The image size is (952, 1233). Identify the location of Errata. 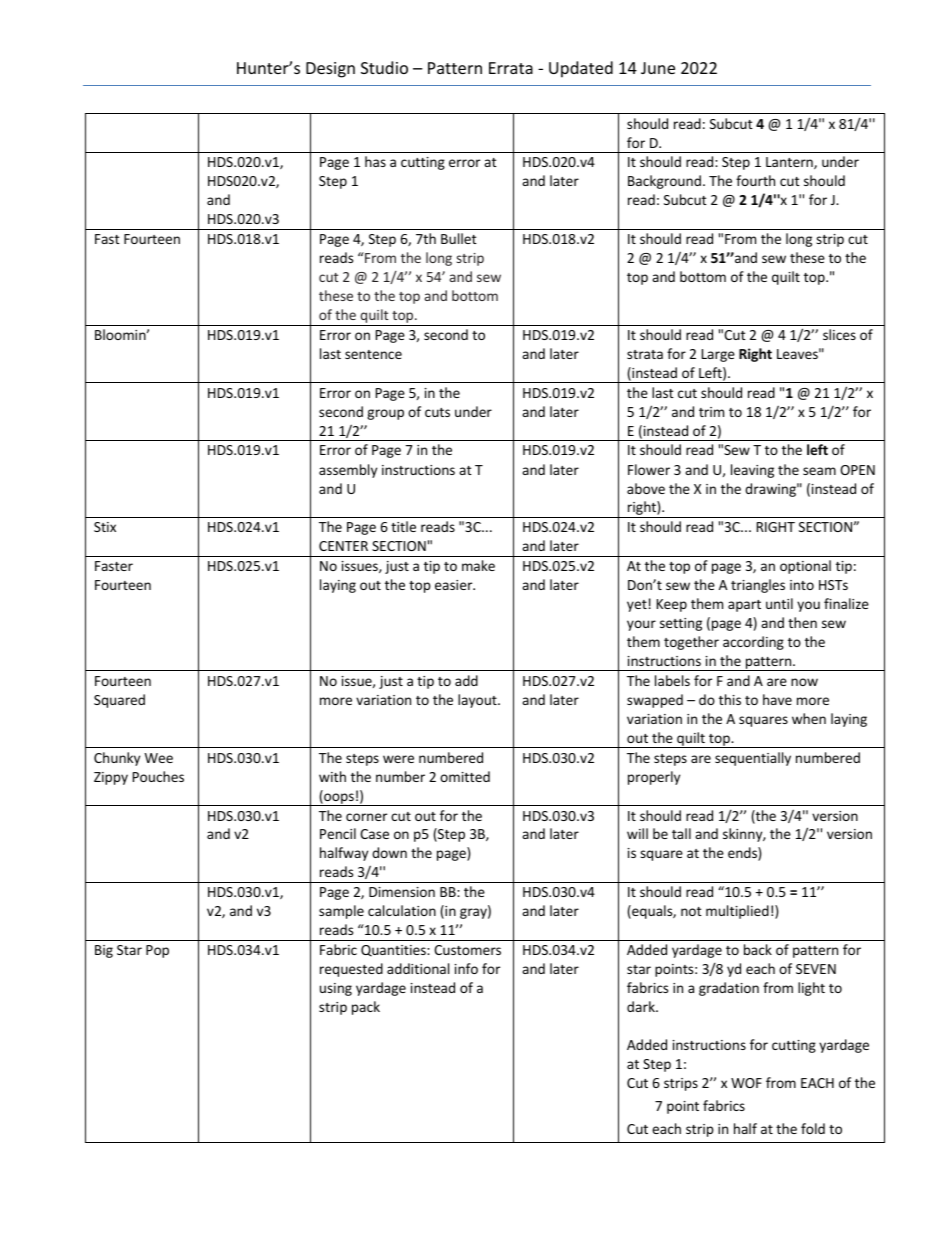
(511, 68).
